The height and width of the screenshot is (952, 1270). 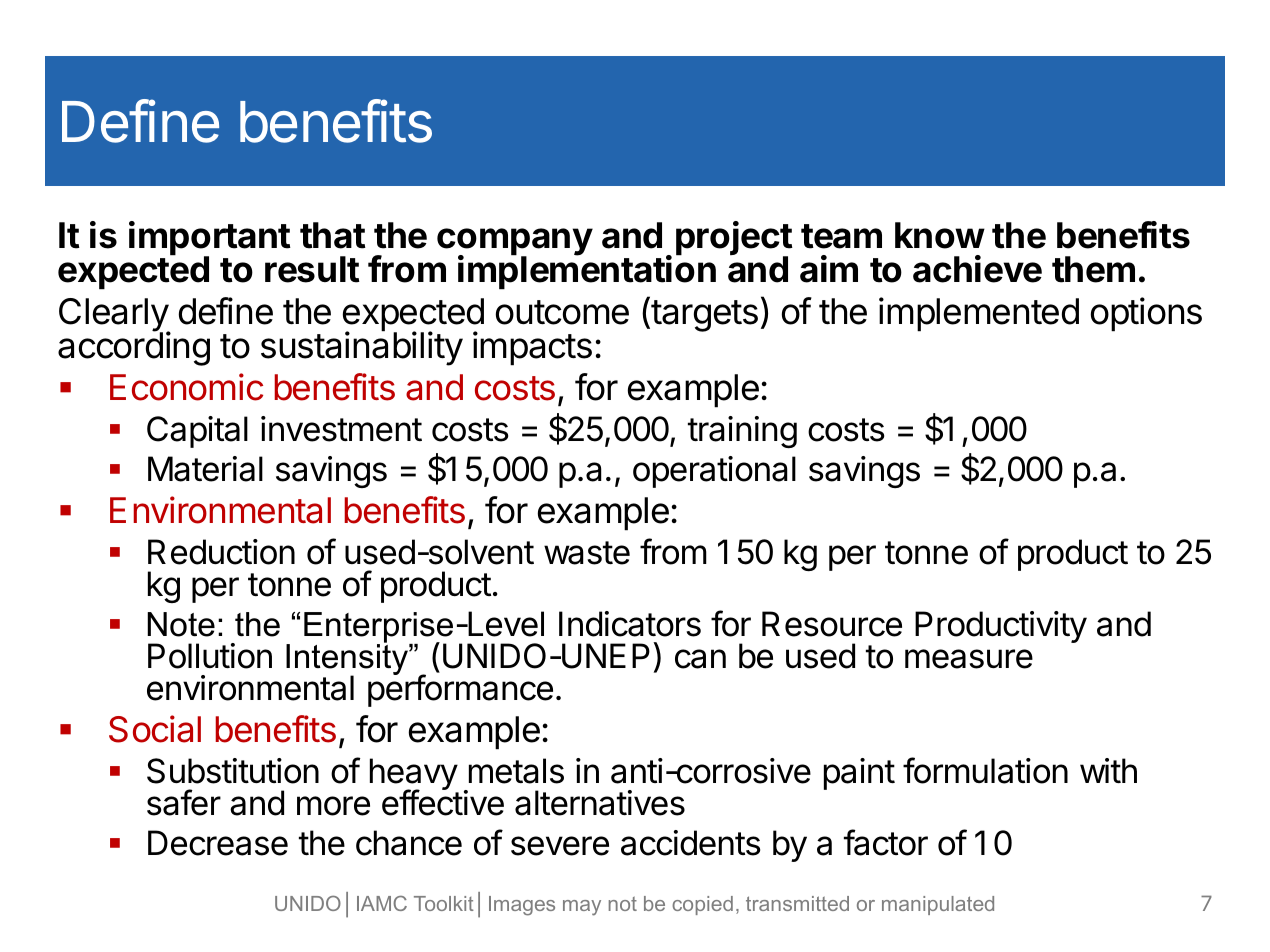 I want to click on training, so click(x=742, y=432).
